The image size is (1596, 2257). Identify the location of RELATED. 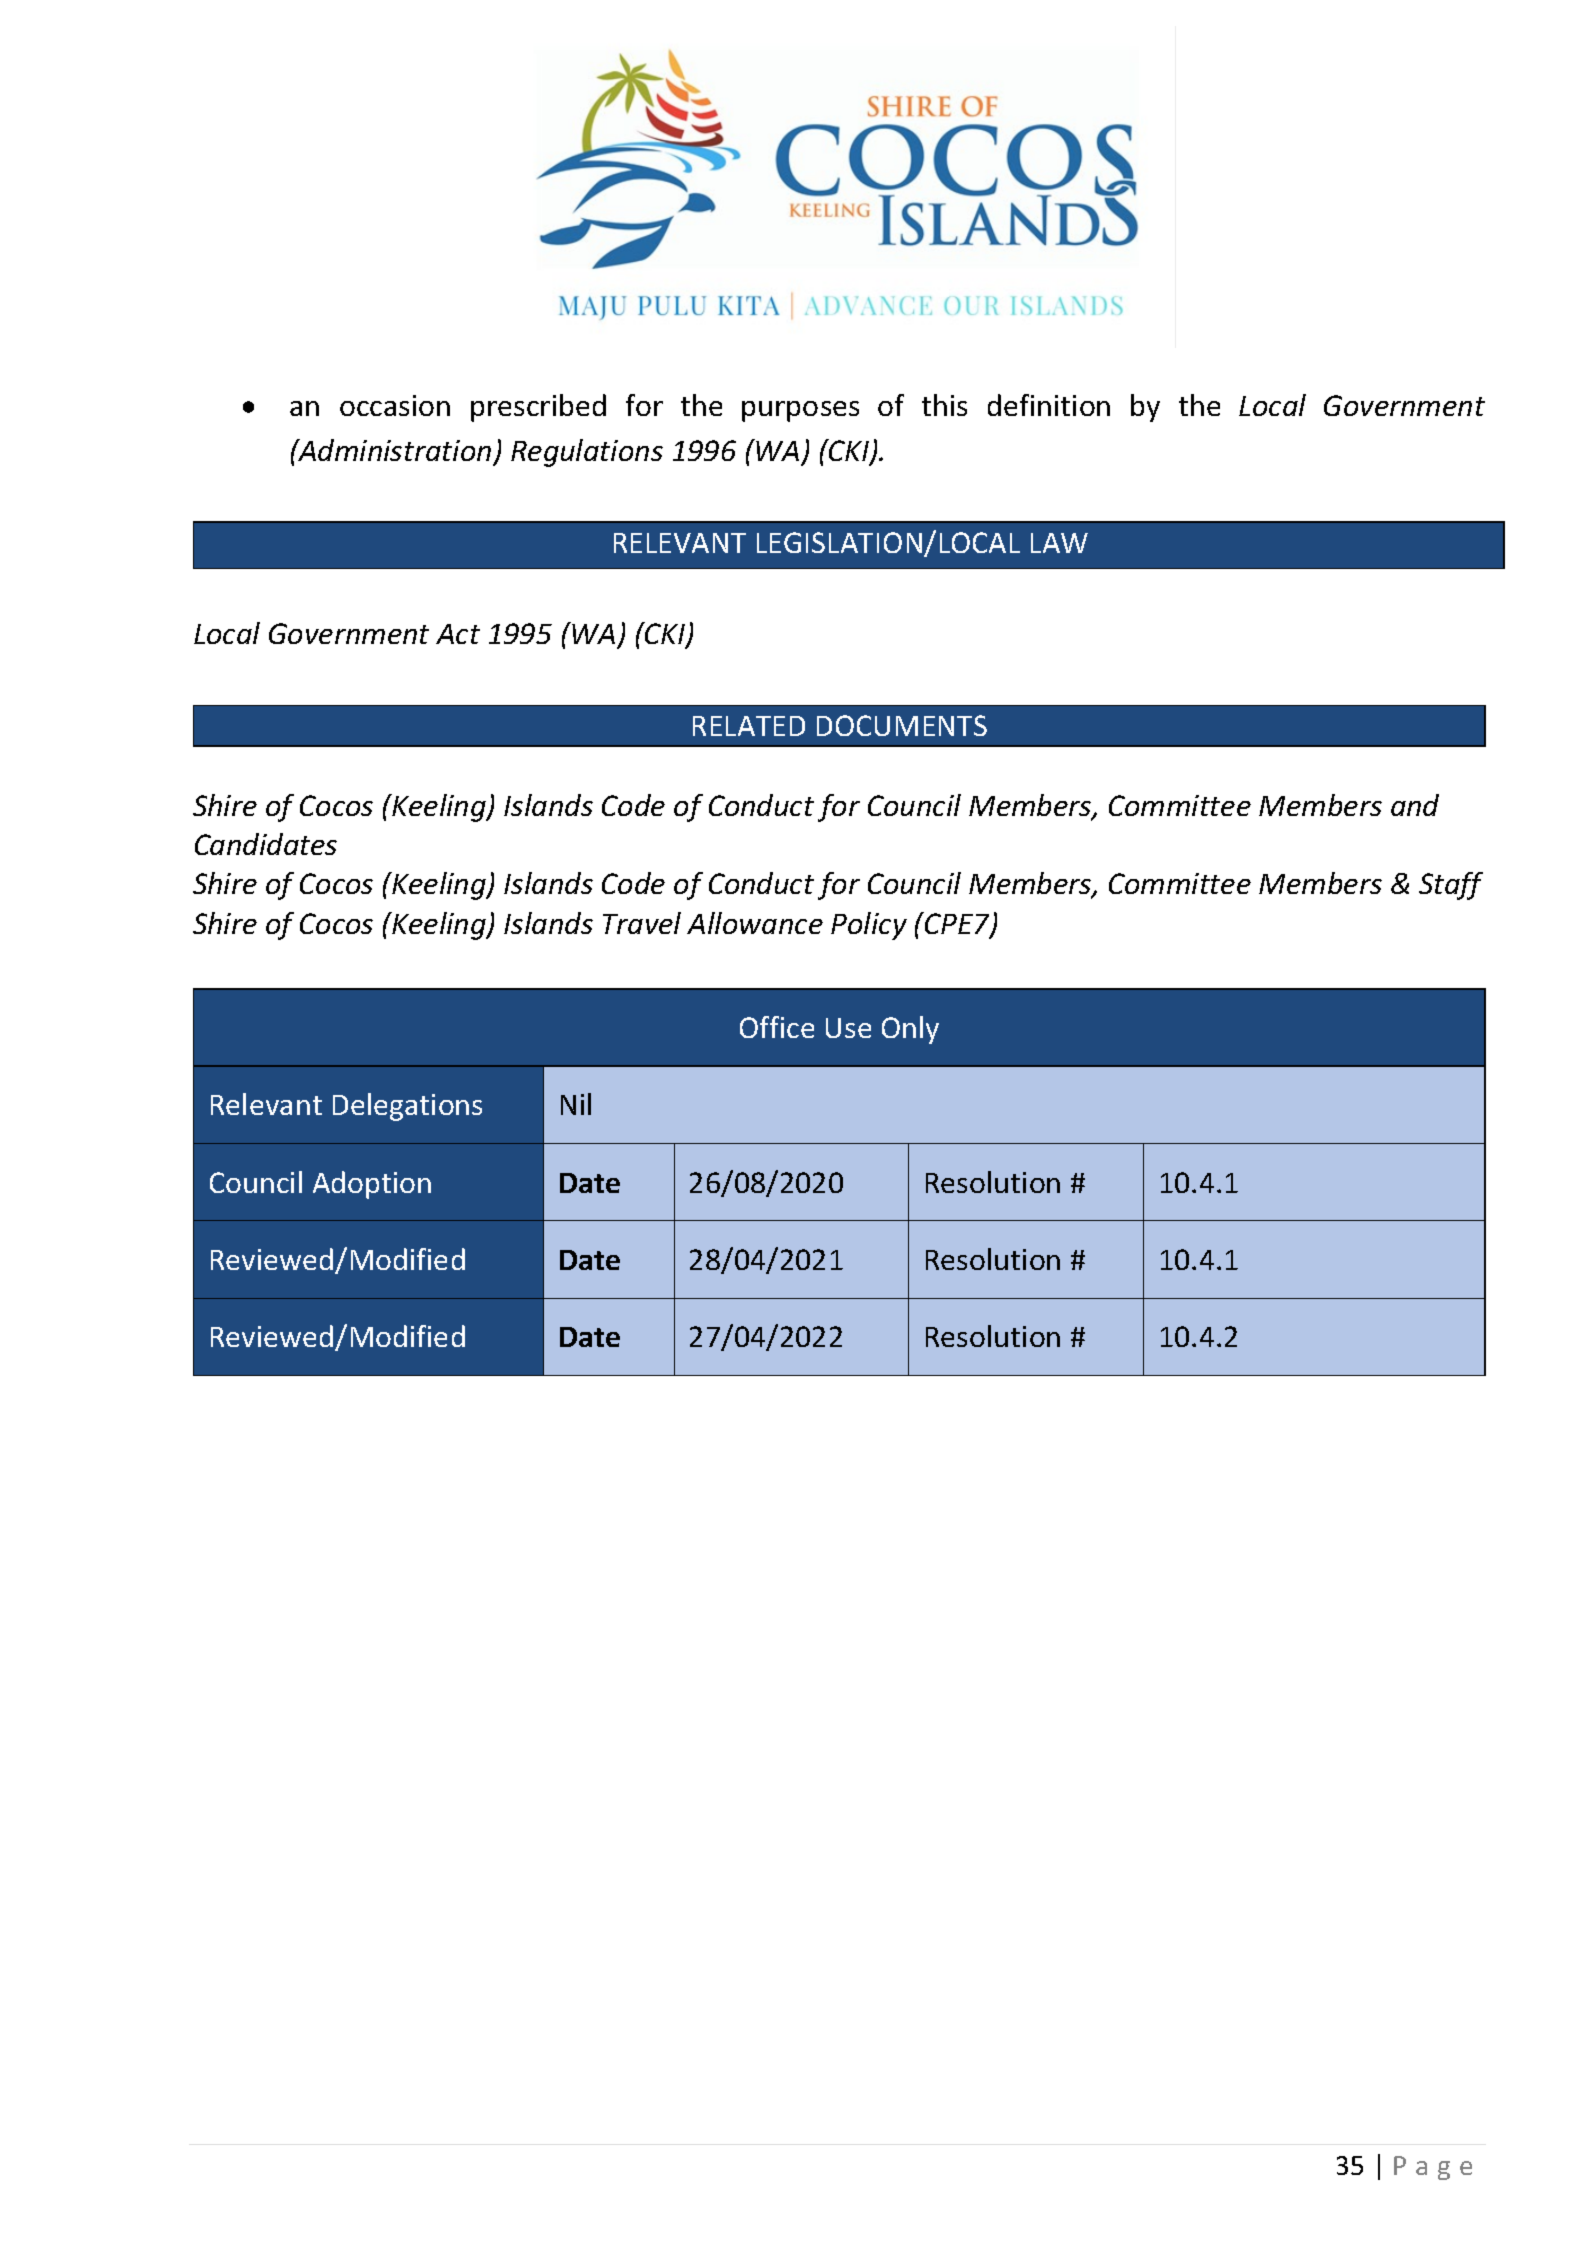
(749, 726).
